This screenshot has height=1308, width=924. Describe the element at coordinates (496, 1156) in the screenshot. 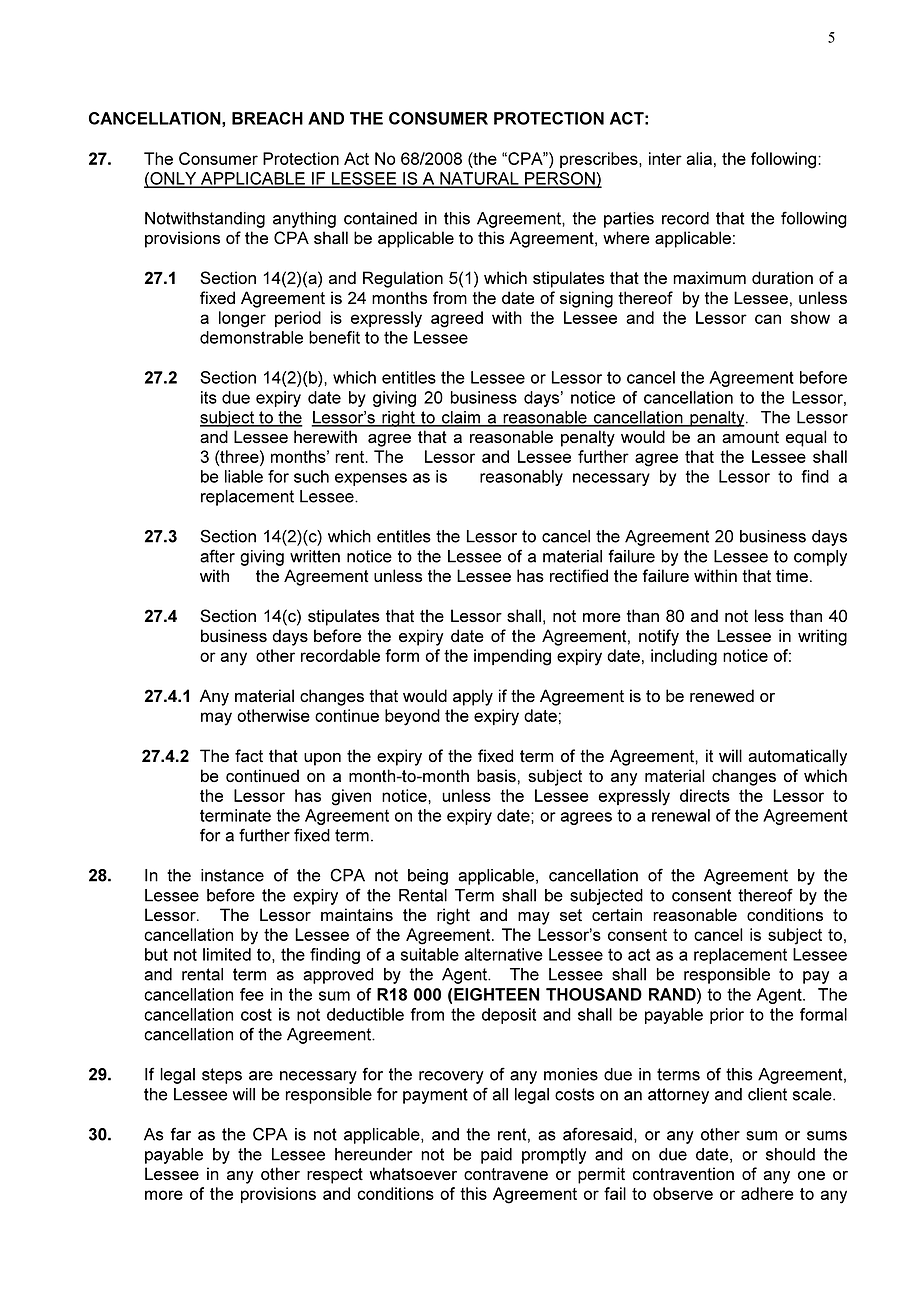

I see `paid` at that location.
